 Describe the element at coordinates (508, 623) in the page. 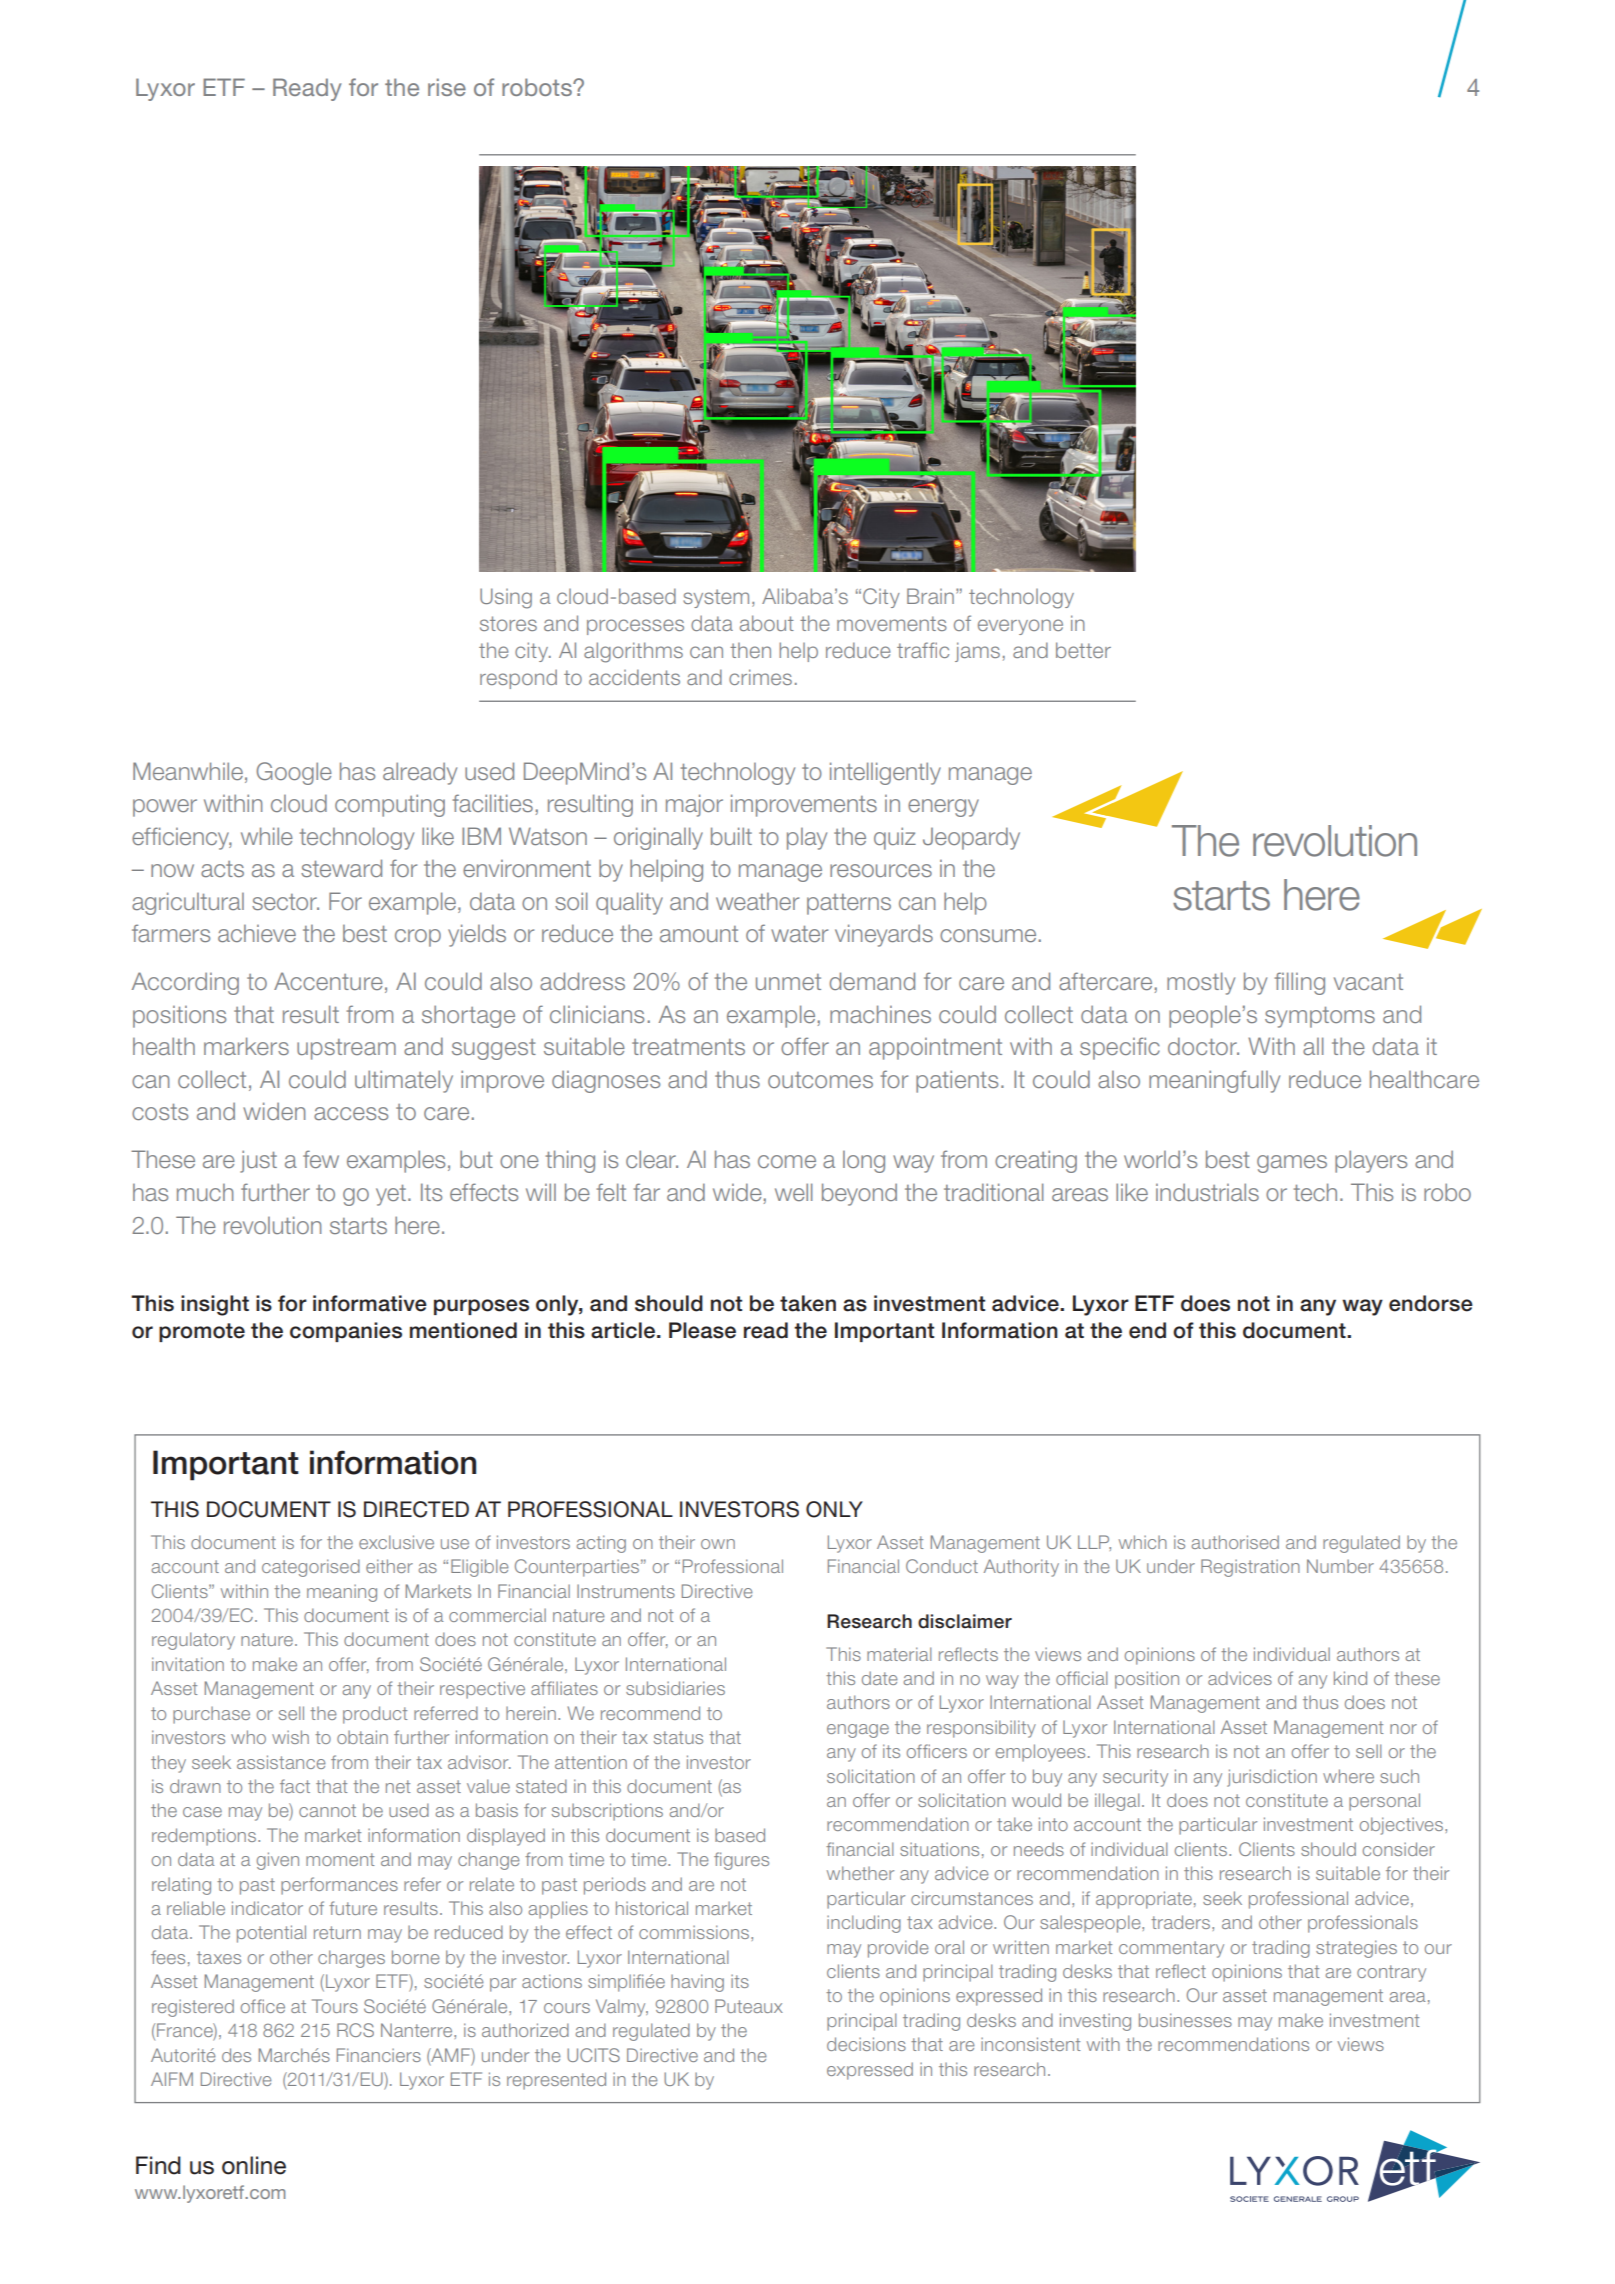

I see `stores` at that location.
